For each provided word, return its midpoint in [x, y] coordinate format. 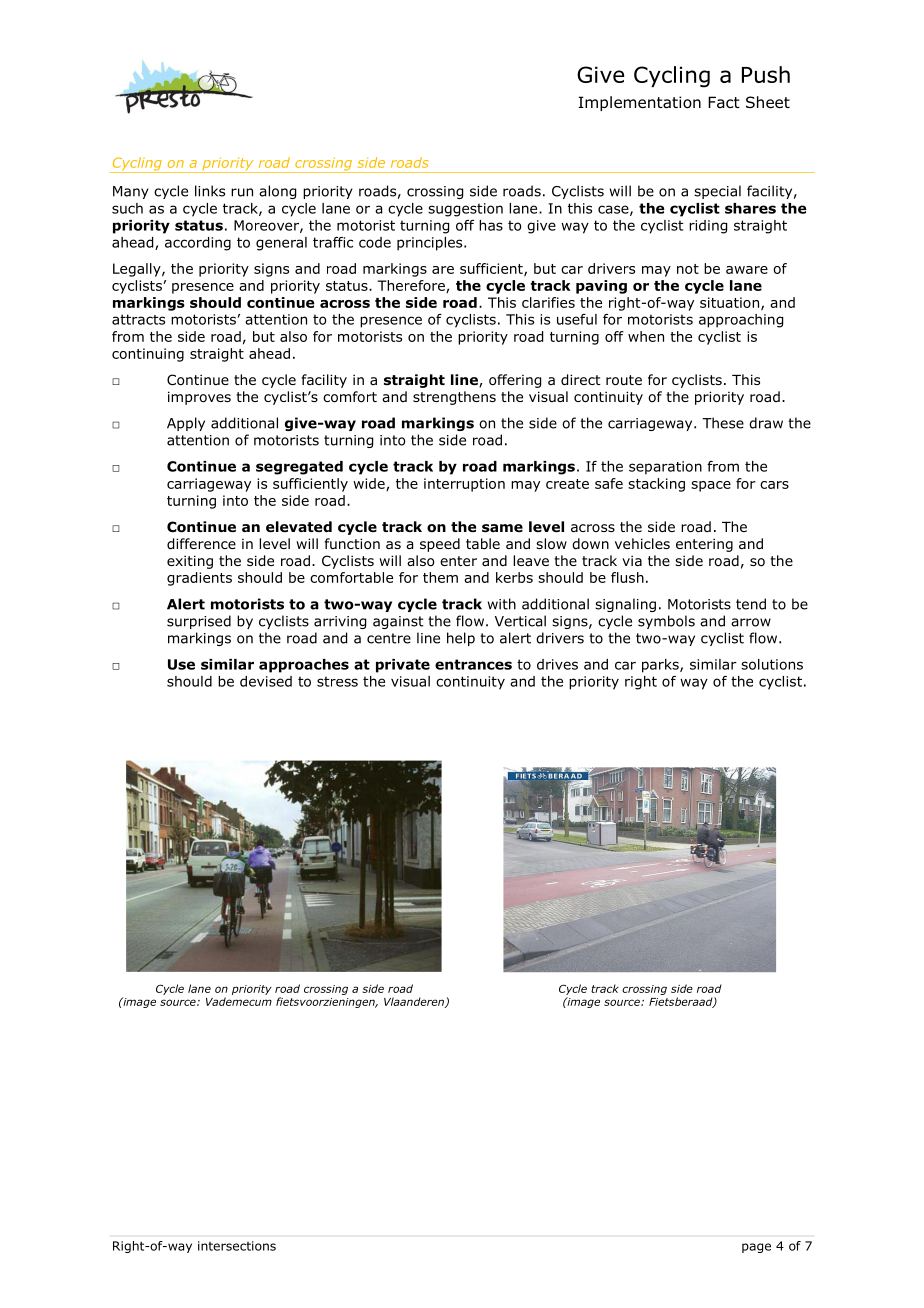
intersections [237, 1246]
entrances [473, 664]
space [711, 486]
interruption [464, 485]
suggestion [465, 210]
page [756, 1248]
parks [661, 666]
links [210, 191]
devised [266, 681]
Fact [724, 102]
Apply [186, 424]
